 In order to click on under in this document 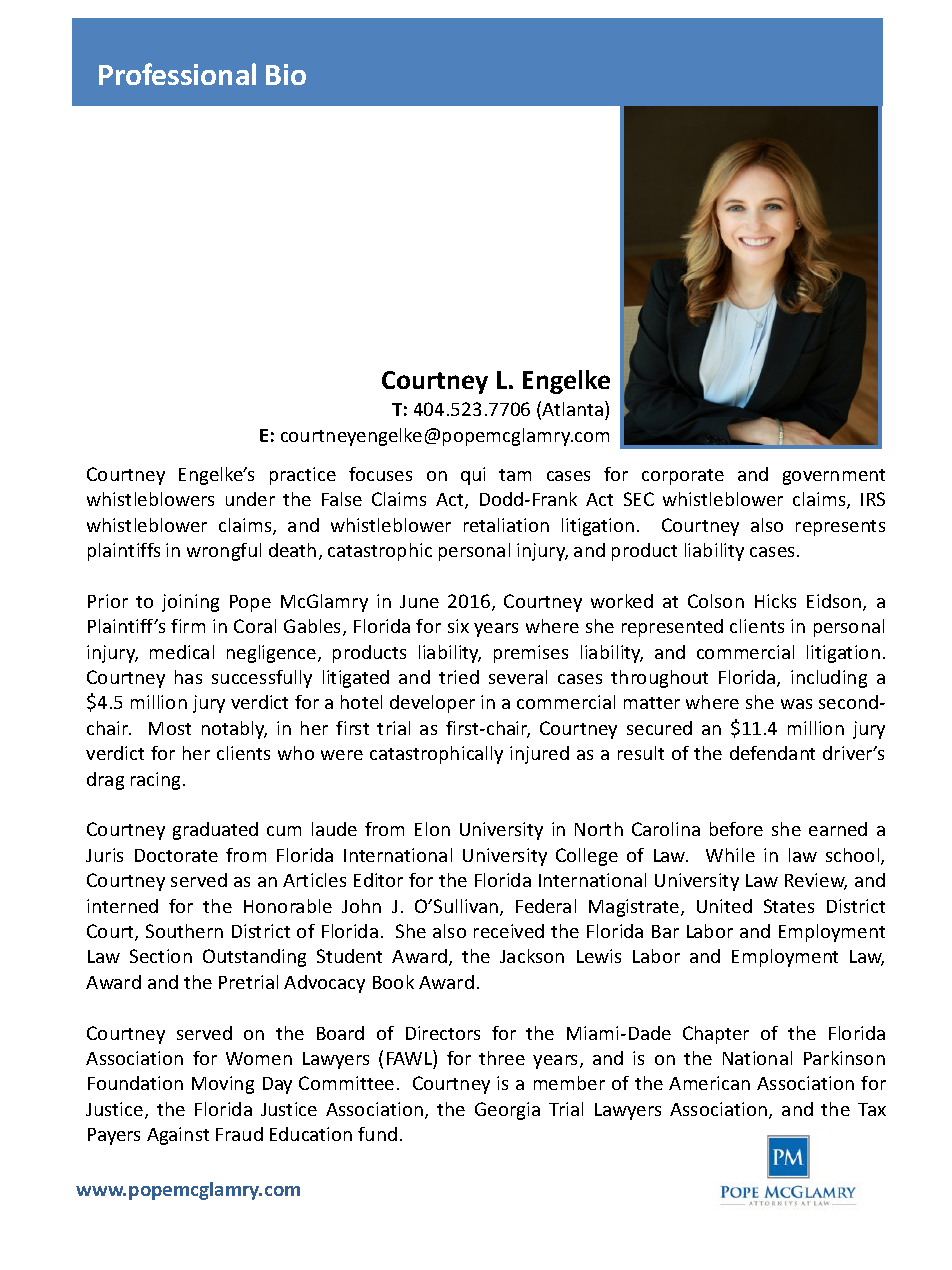, I will do `click(250, 499)`.
